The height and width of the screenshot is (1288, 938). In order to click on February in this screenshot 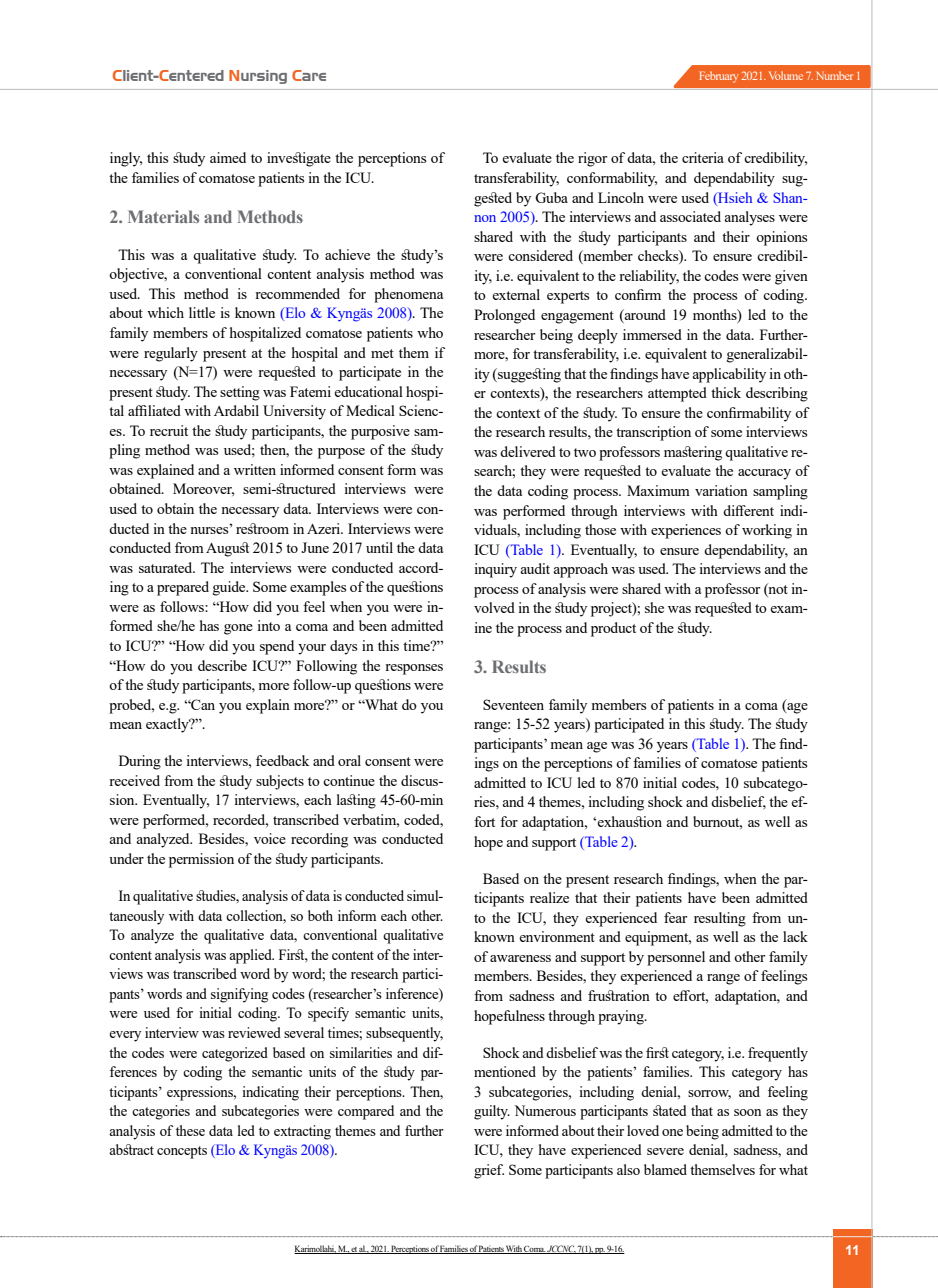, I will do `click(718, 77)`.
